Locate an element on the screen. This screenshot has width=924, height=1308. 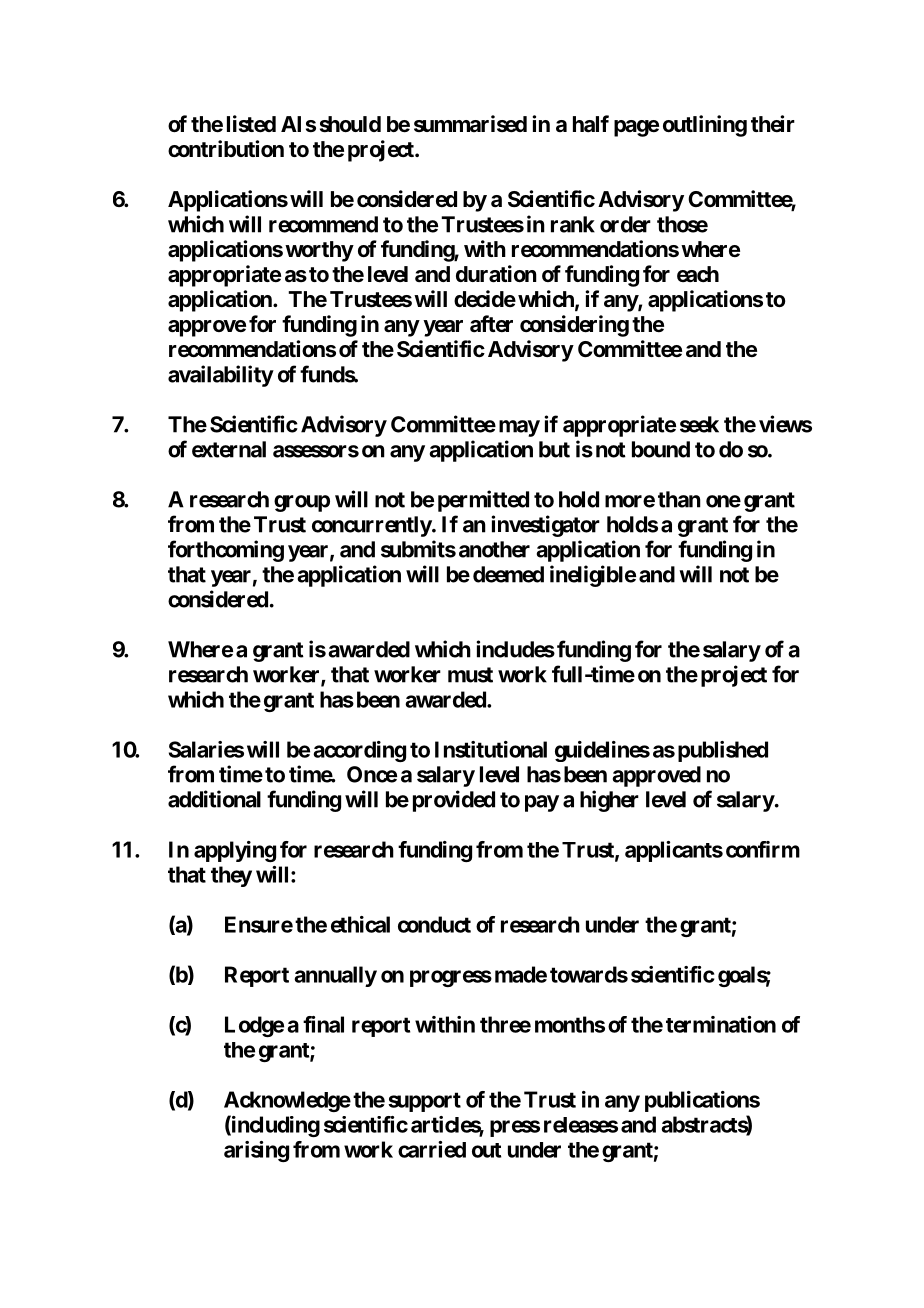
termination is located at coordinates (721, 1024).
